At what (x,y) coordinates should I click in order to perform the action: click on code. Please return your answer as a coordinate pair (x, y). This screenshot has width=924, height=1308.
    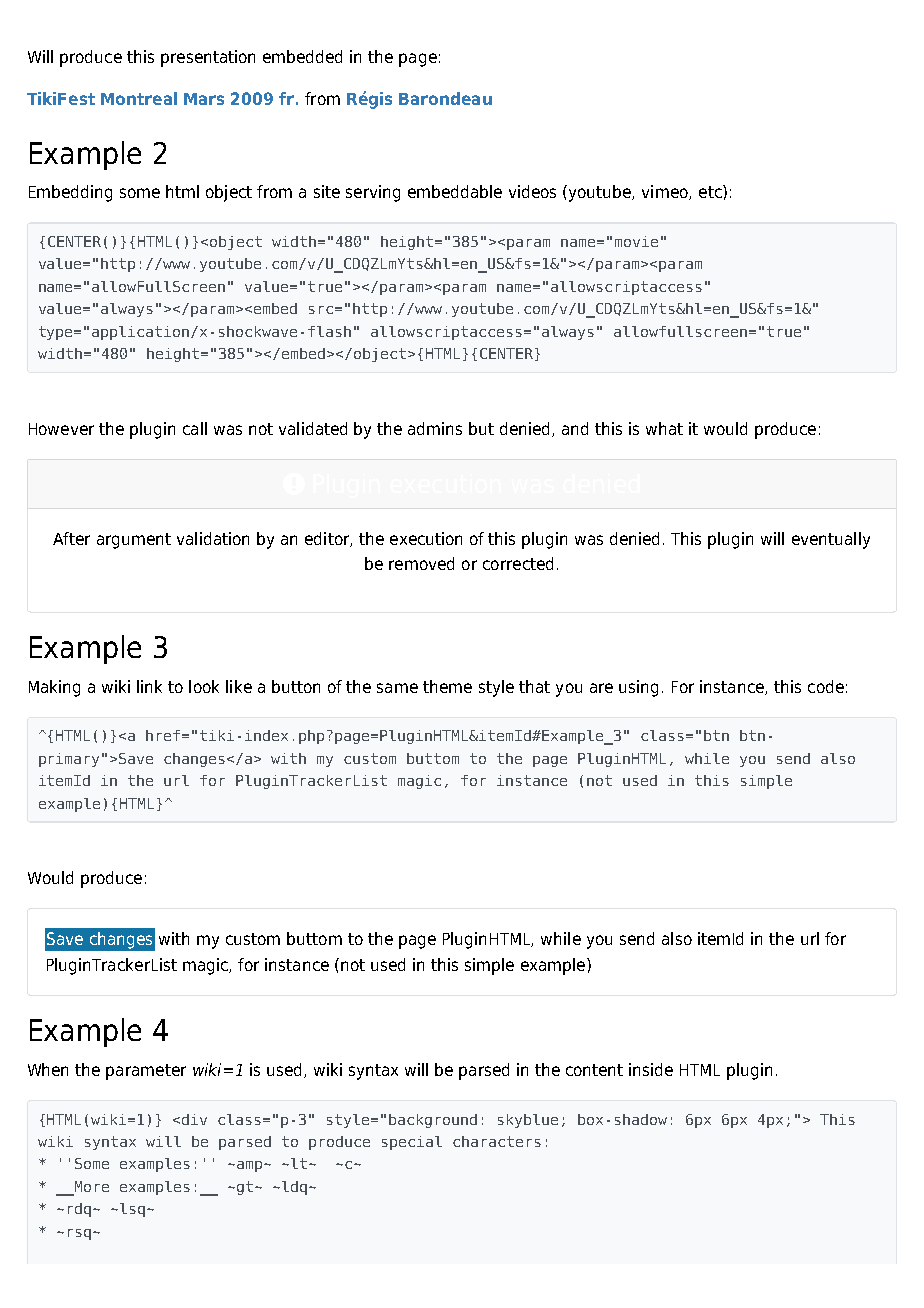
    Looking at the image, I should click on (826, 686).
